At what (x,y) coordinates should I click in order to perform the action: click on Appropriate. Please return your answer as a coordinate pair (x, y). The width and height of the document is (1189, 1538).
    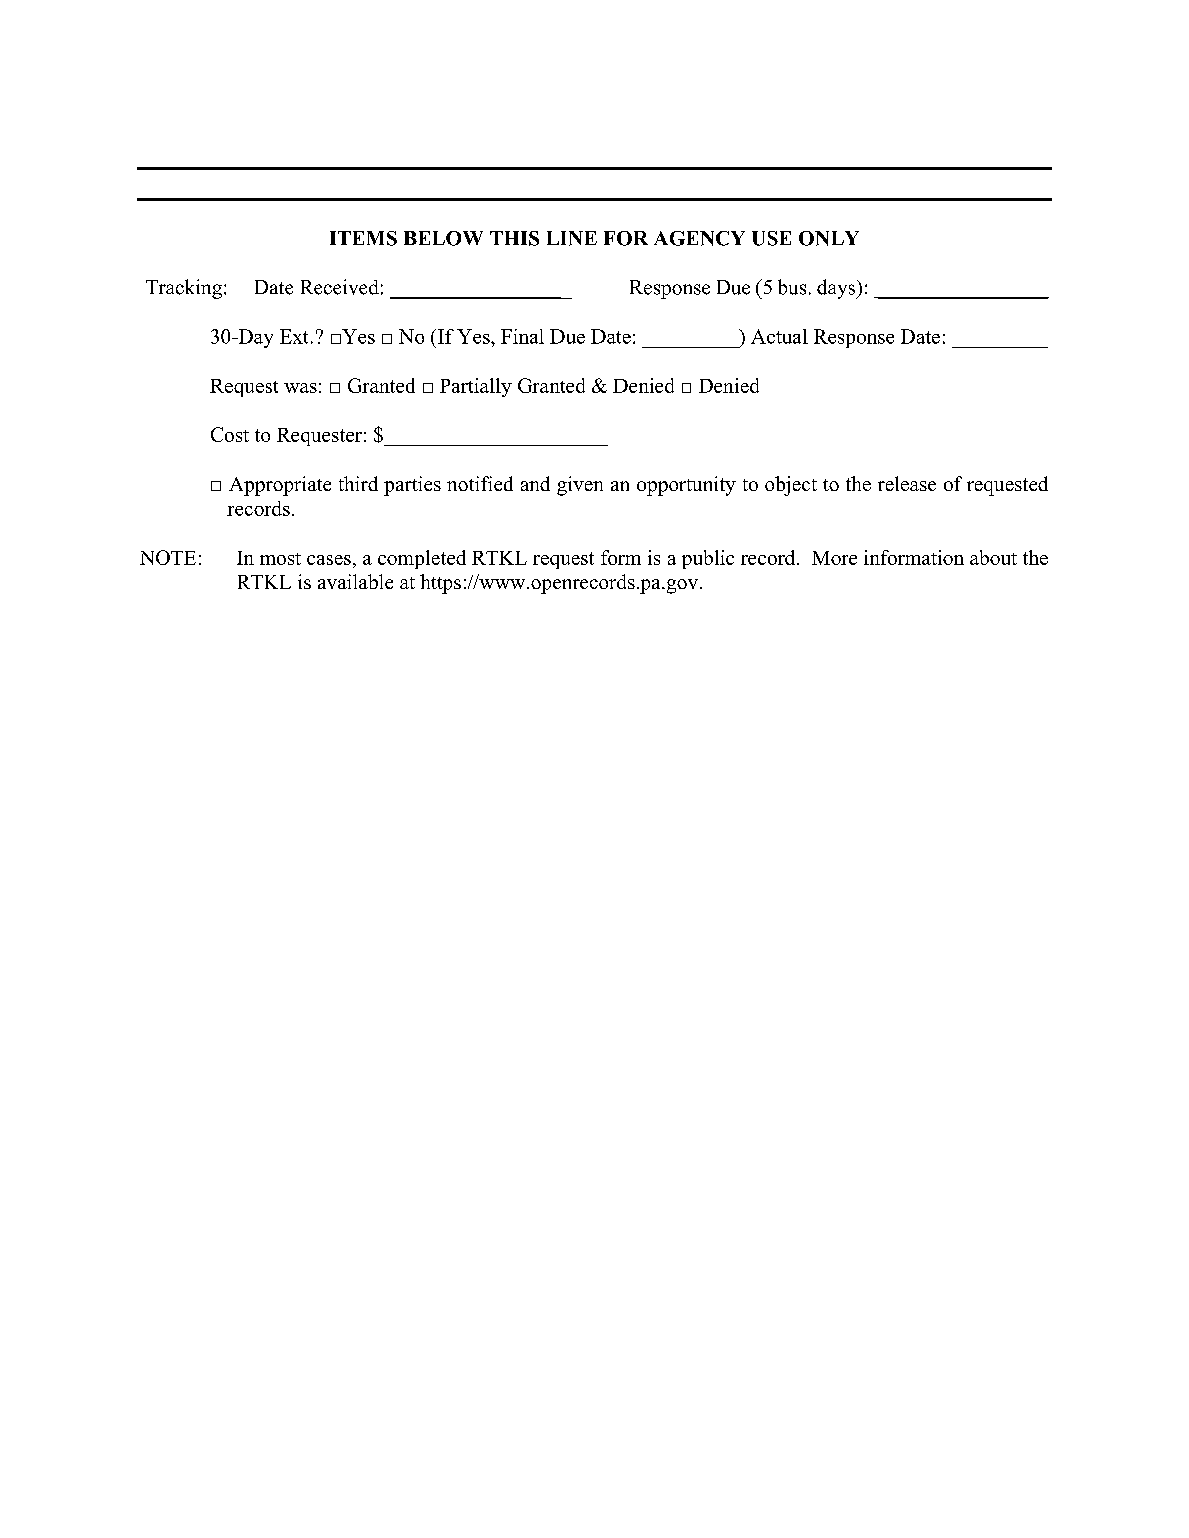
    Looking at the image, I should click on (280, 486).
